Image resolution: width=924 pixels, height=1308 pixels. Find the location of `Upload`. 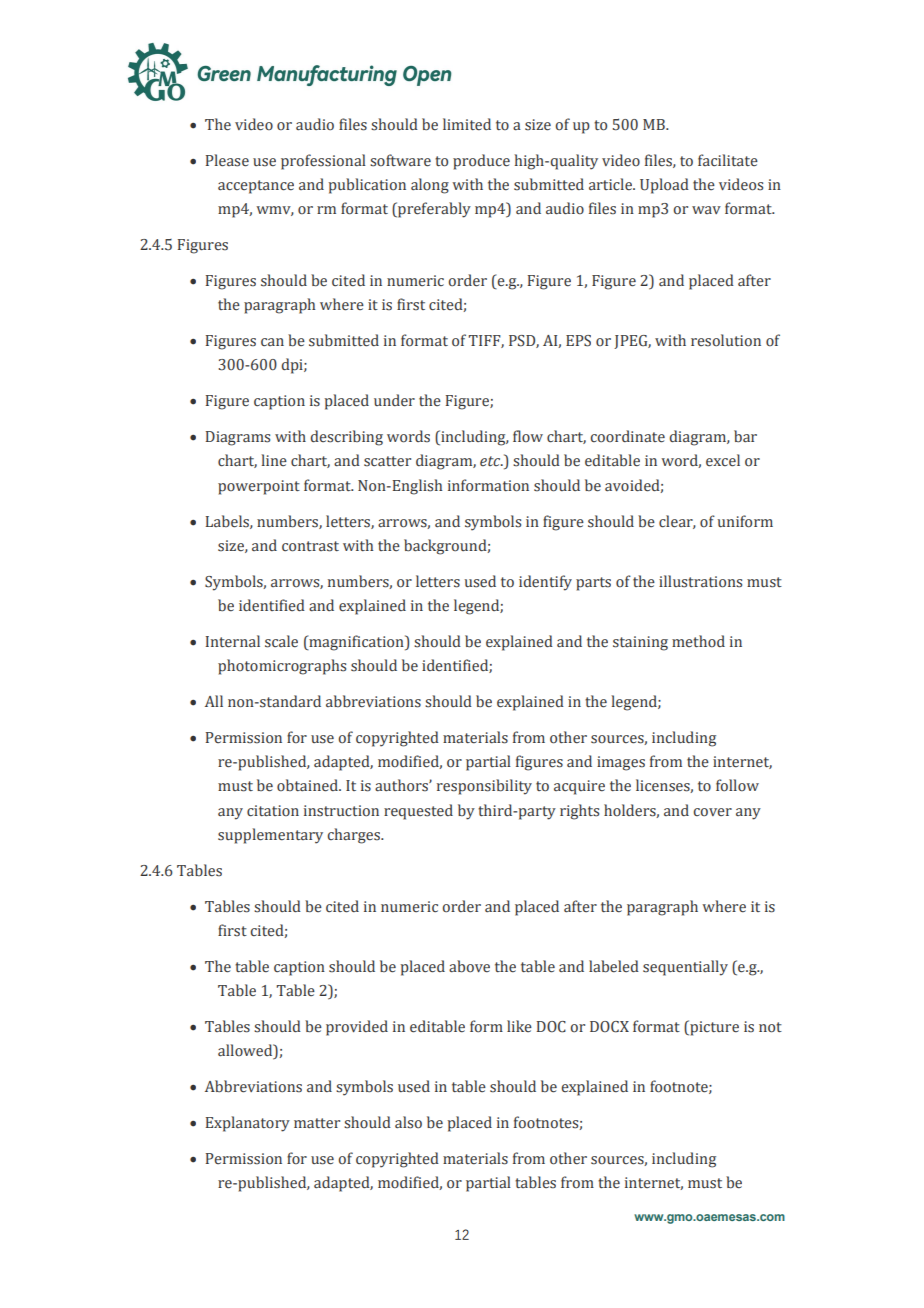

Upload is located at coordinates (664, 186).
